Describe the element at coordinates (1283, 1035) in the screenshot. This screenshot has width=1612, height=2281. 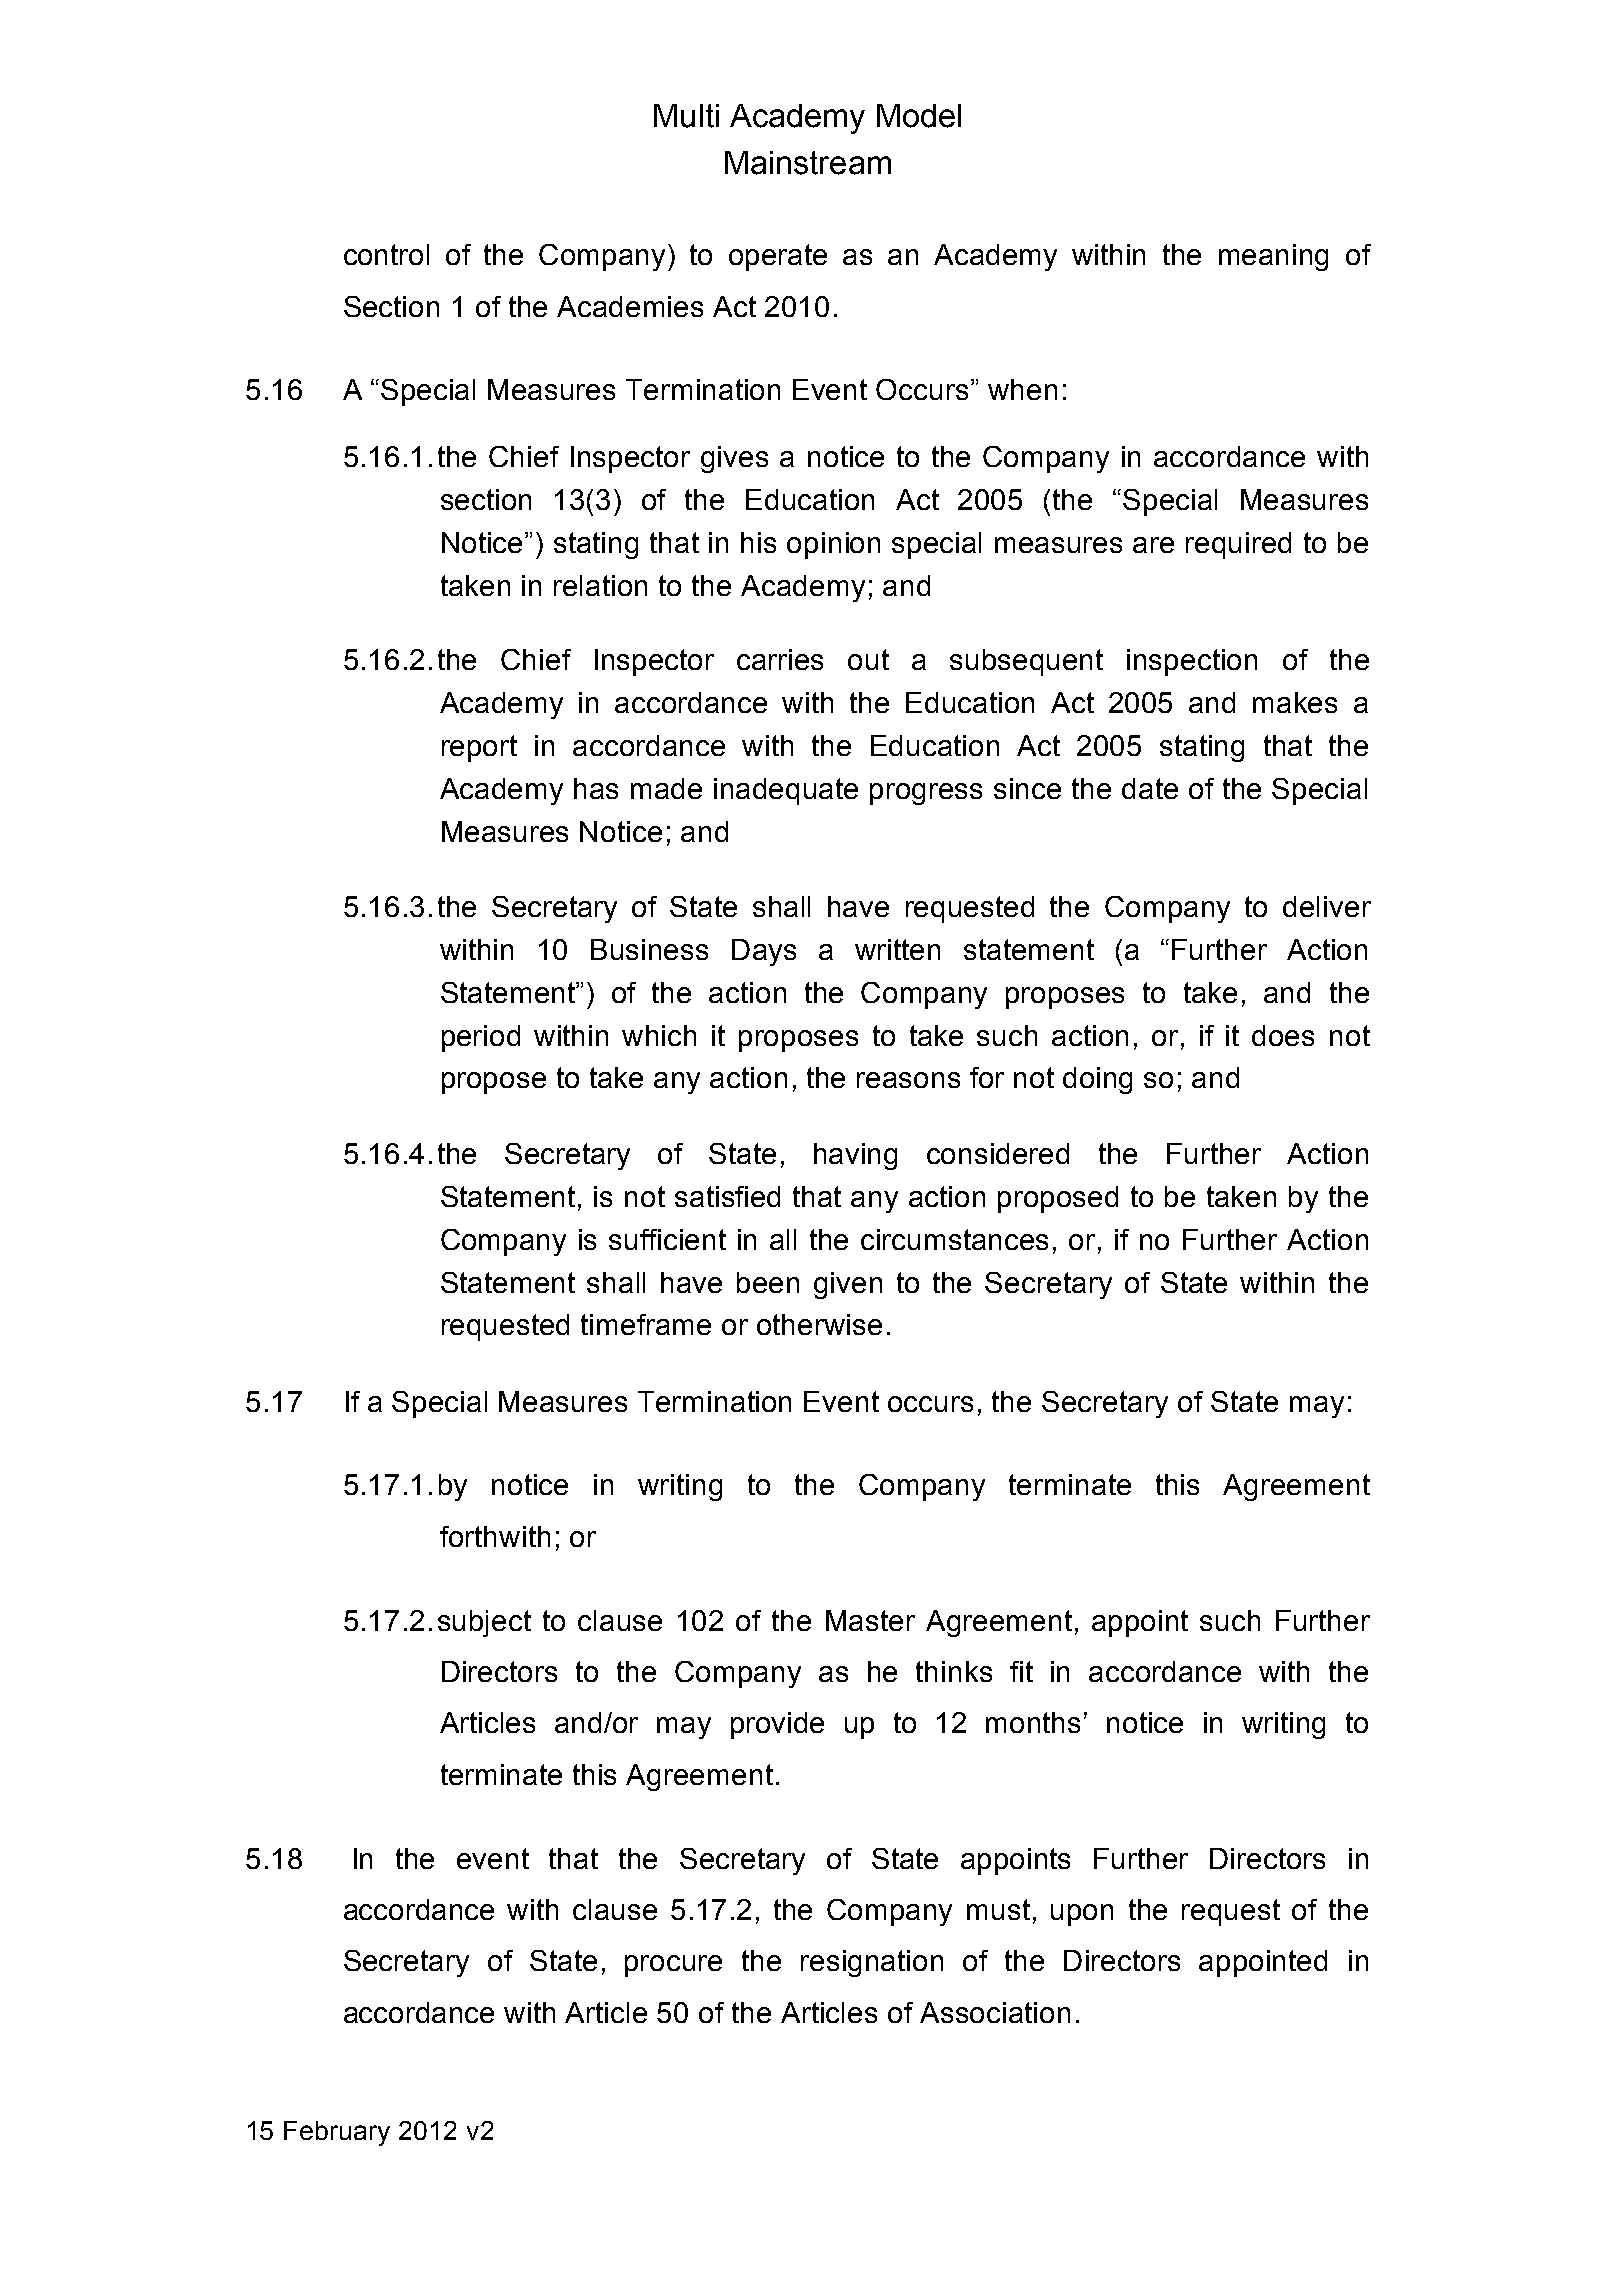
I see `does` at that location.
